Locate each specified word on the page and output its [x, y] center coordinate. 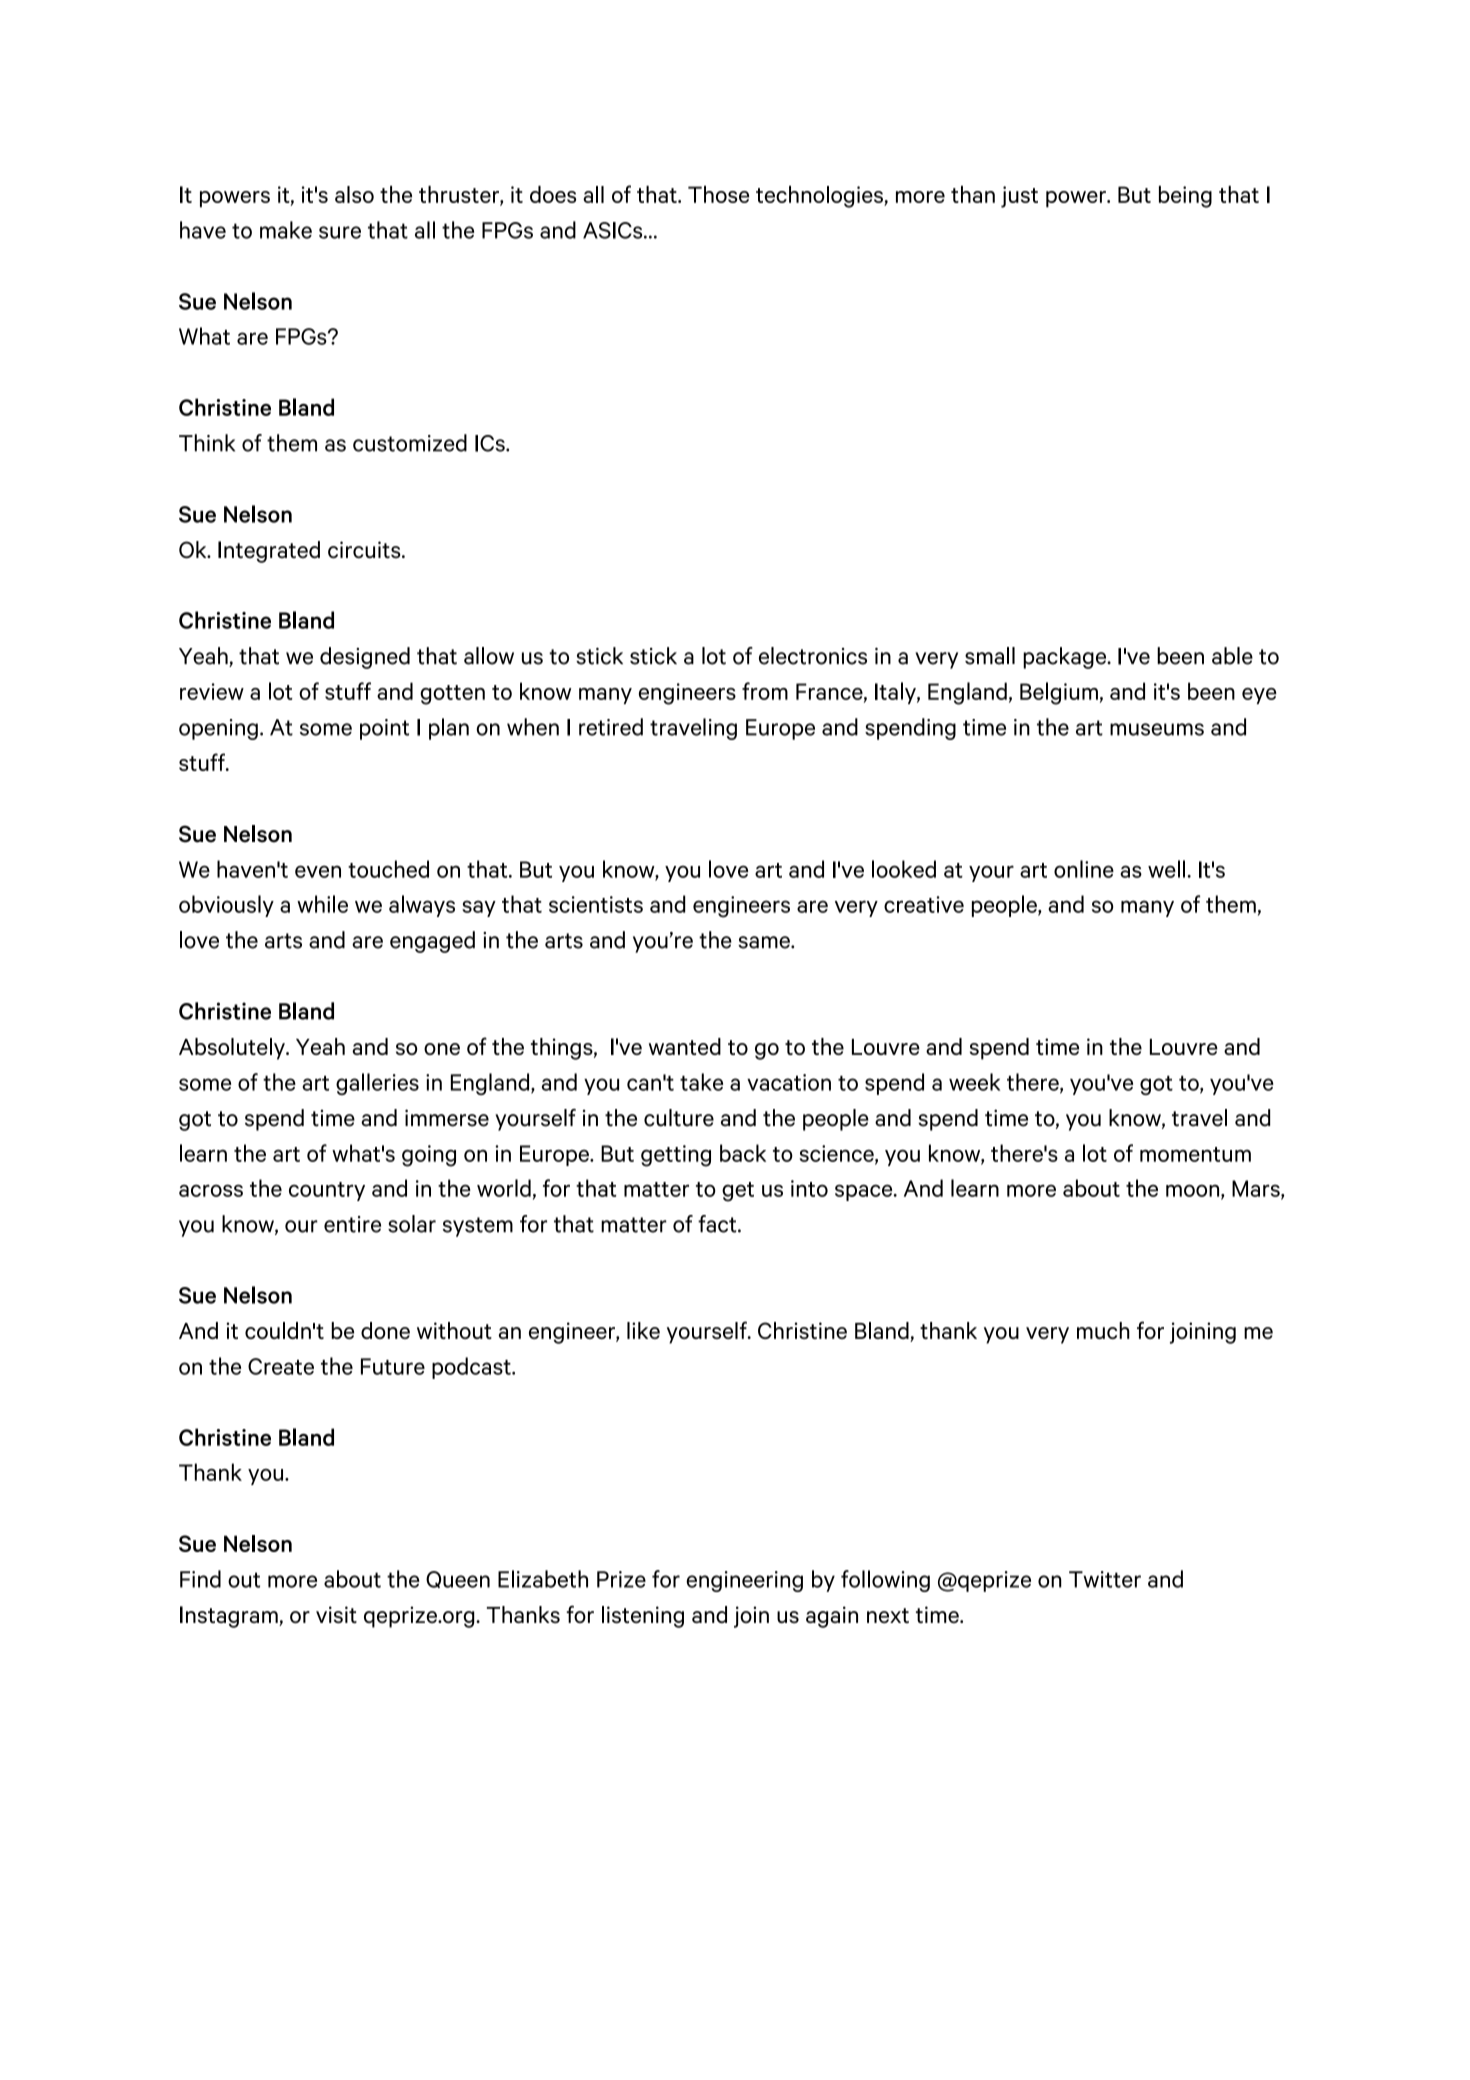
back [743, 1153]
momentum [1195, 1154]
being [1185, 197]
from [765, 691]
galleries [377, 1084]
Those [718, 194]
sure [340, 232]
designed [365, 658]
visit [336, 1614]
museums [1157, 729]
